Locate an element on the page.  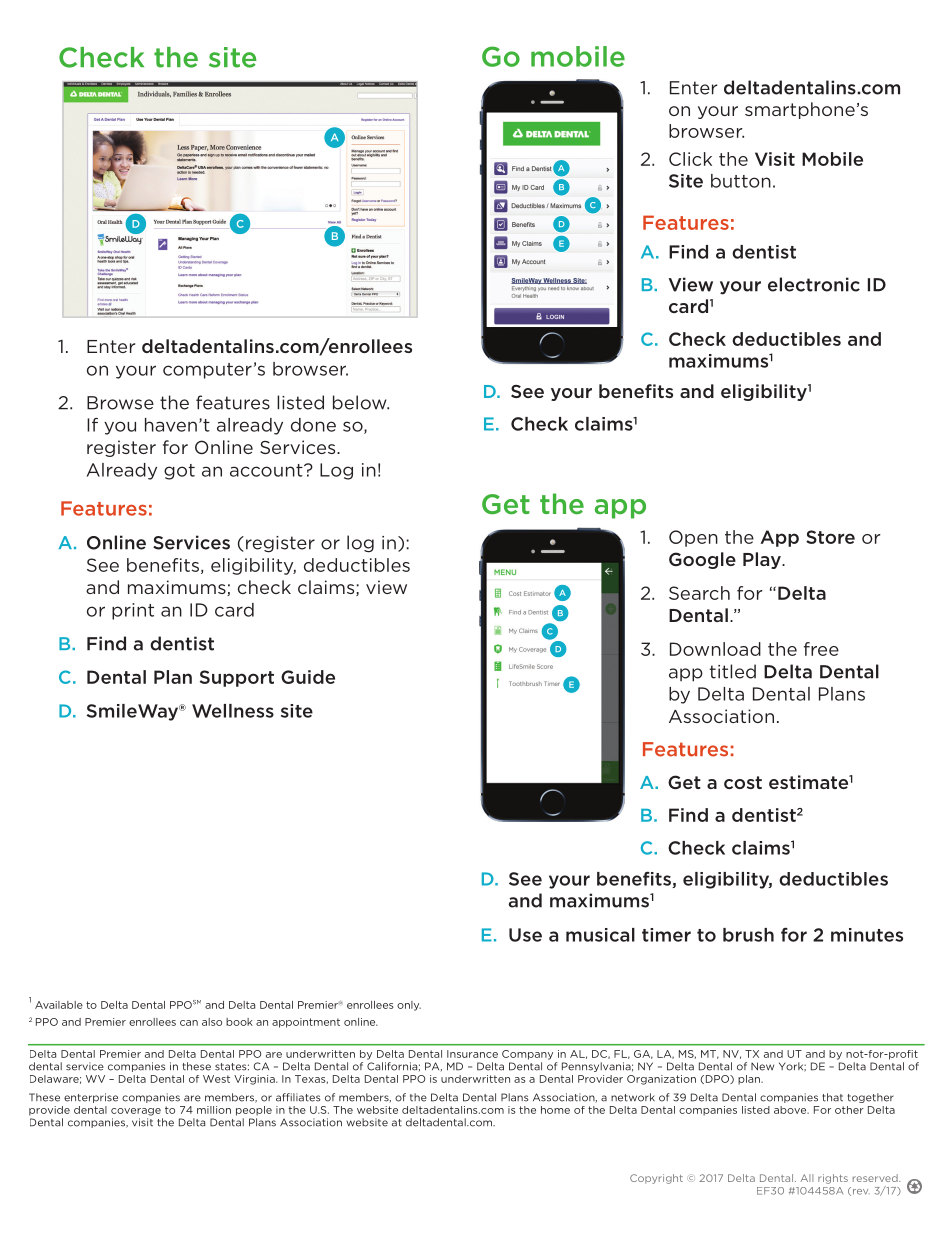
Support is located at coordinates (237, 678).
